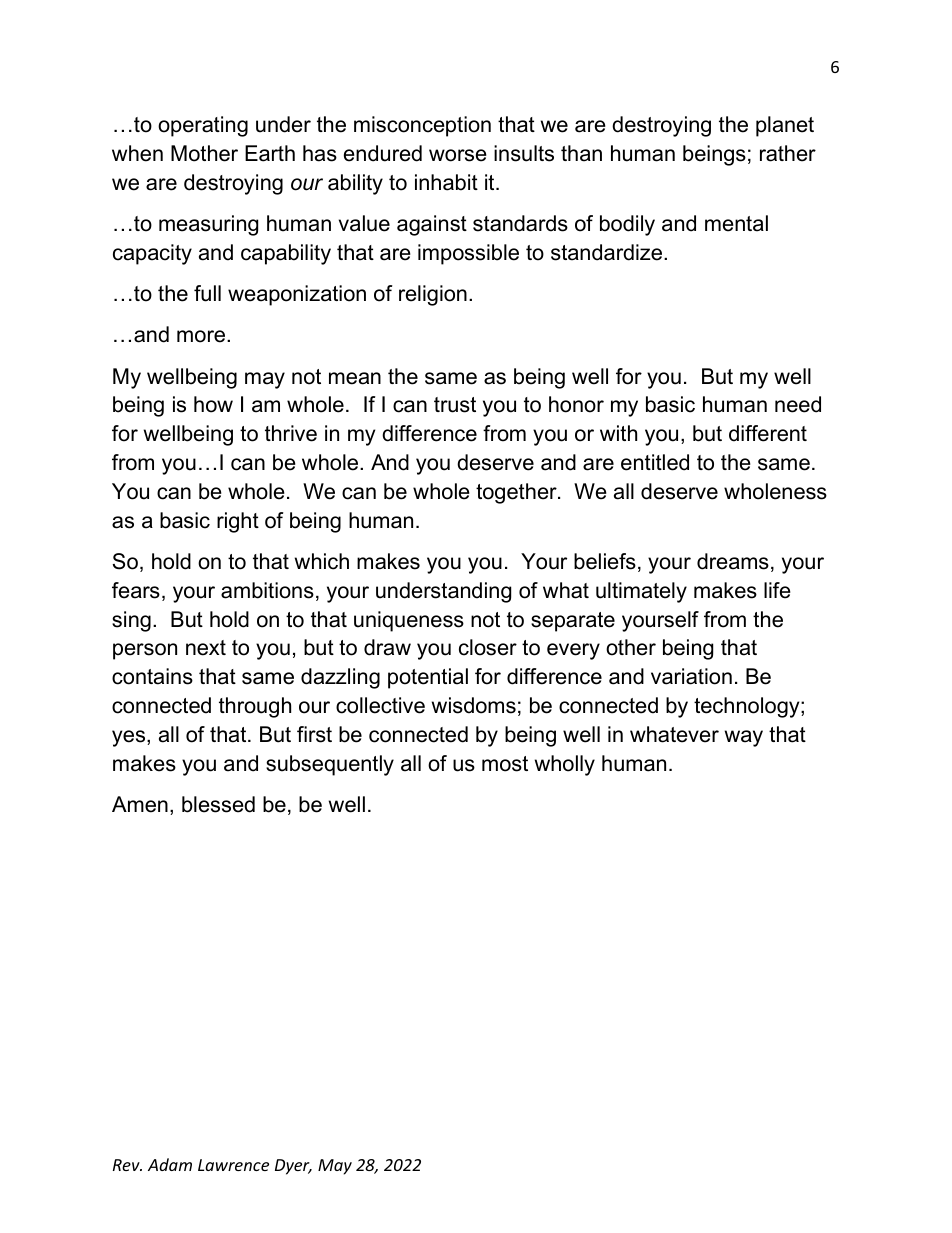 This screenshot has height=1233, width=952. Describe the element at coordinates (505, 764) in the screenshot. I see `most` at that location.
